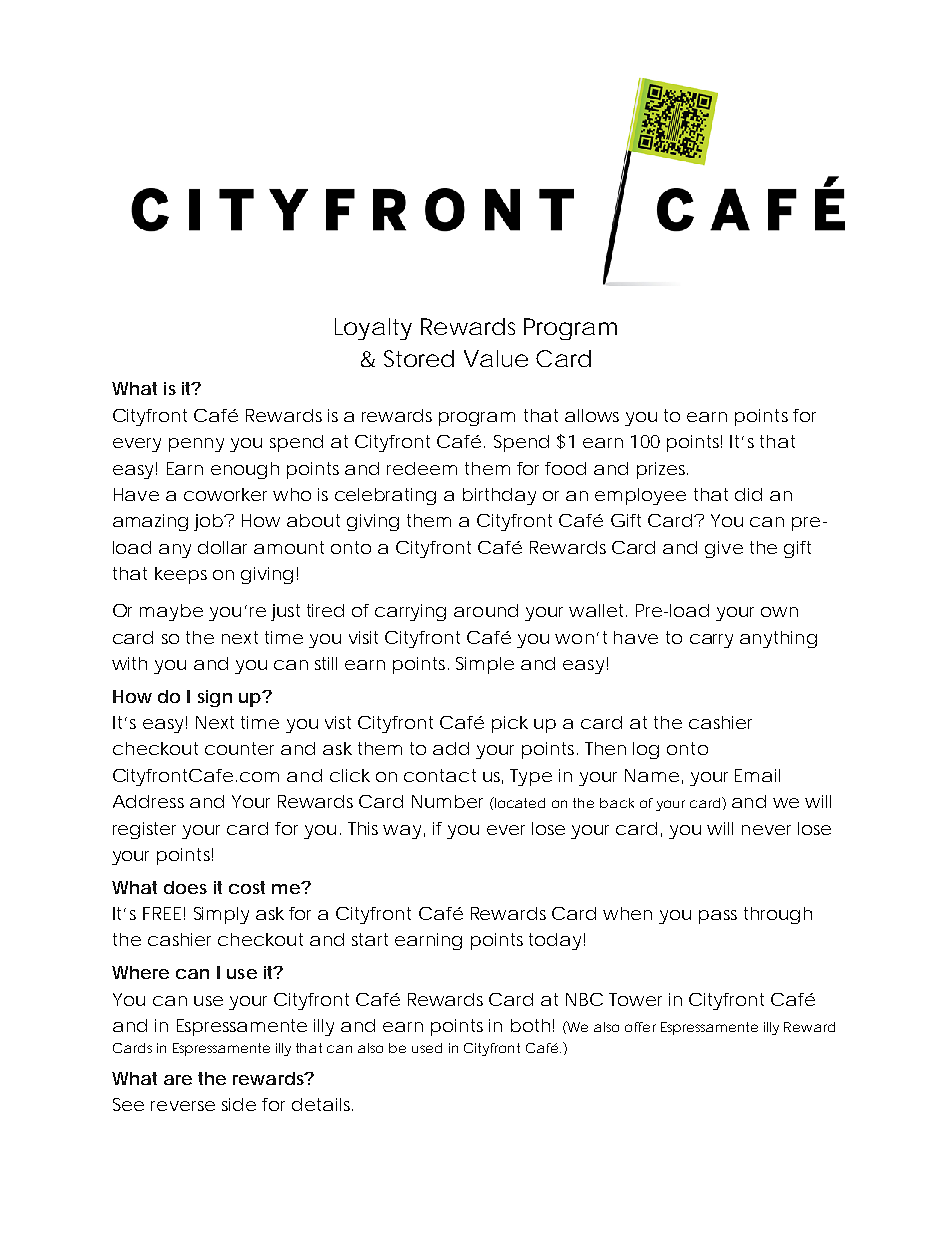 The image size is (952, 1233). Describe the element at coordinates (208, 522) in the document. I see `job` at that location.
